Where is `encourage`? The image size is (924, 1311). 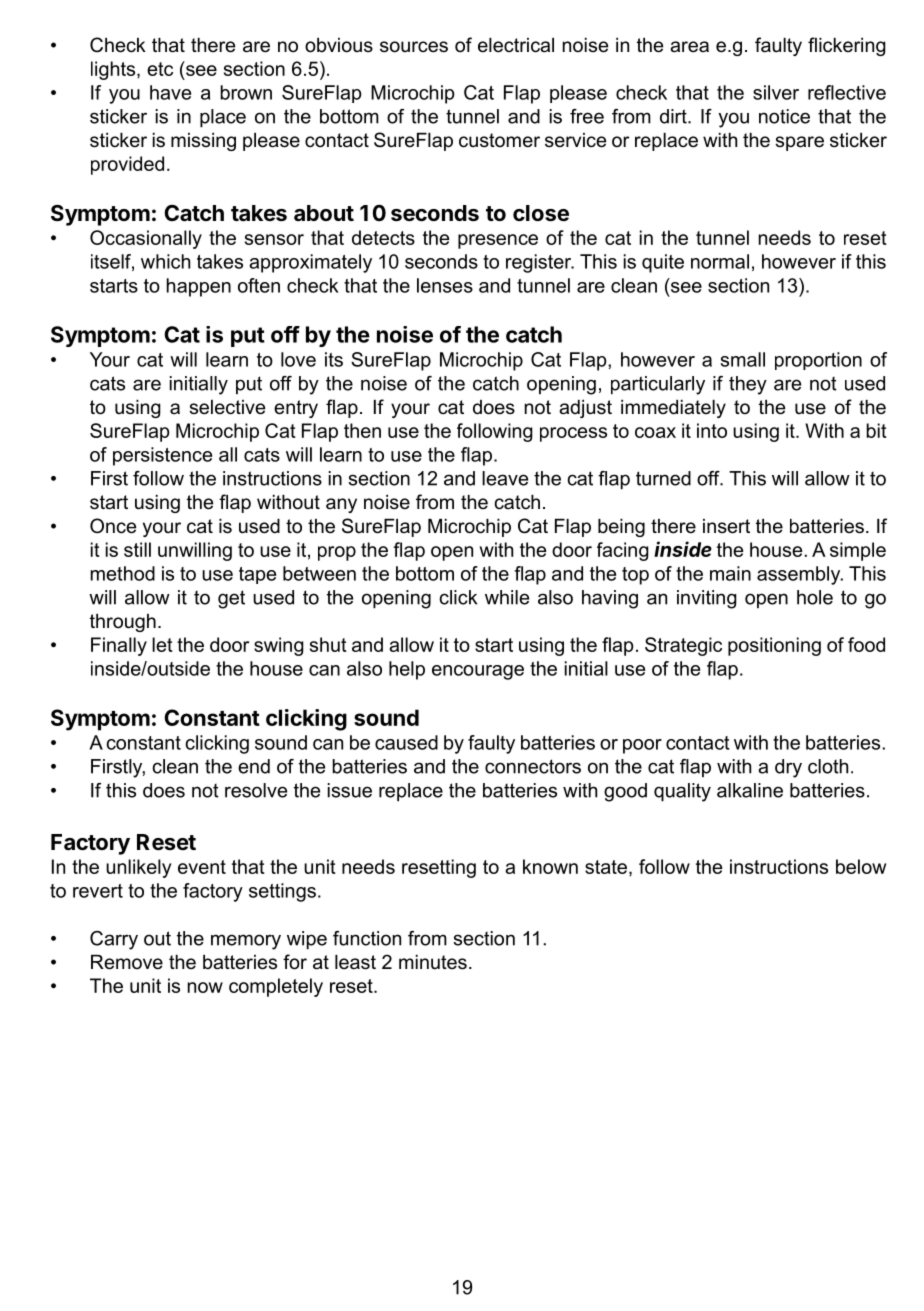 encourage is located at coordinates (478, 672).
